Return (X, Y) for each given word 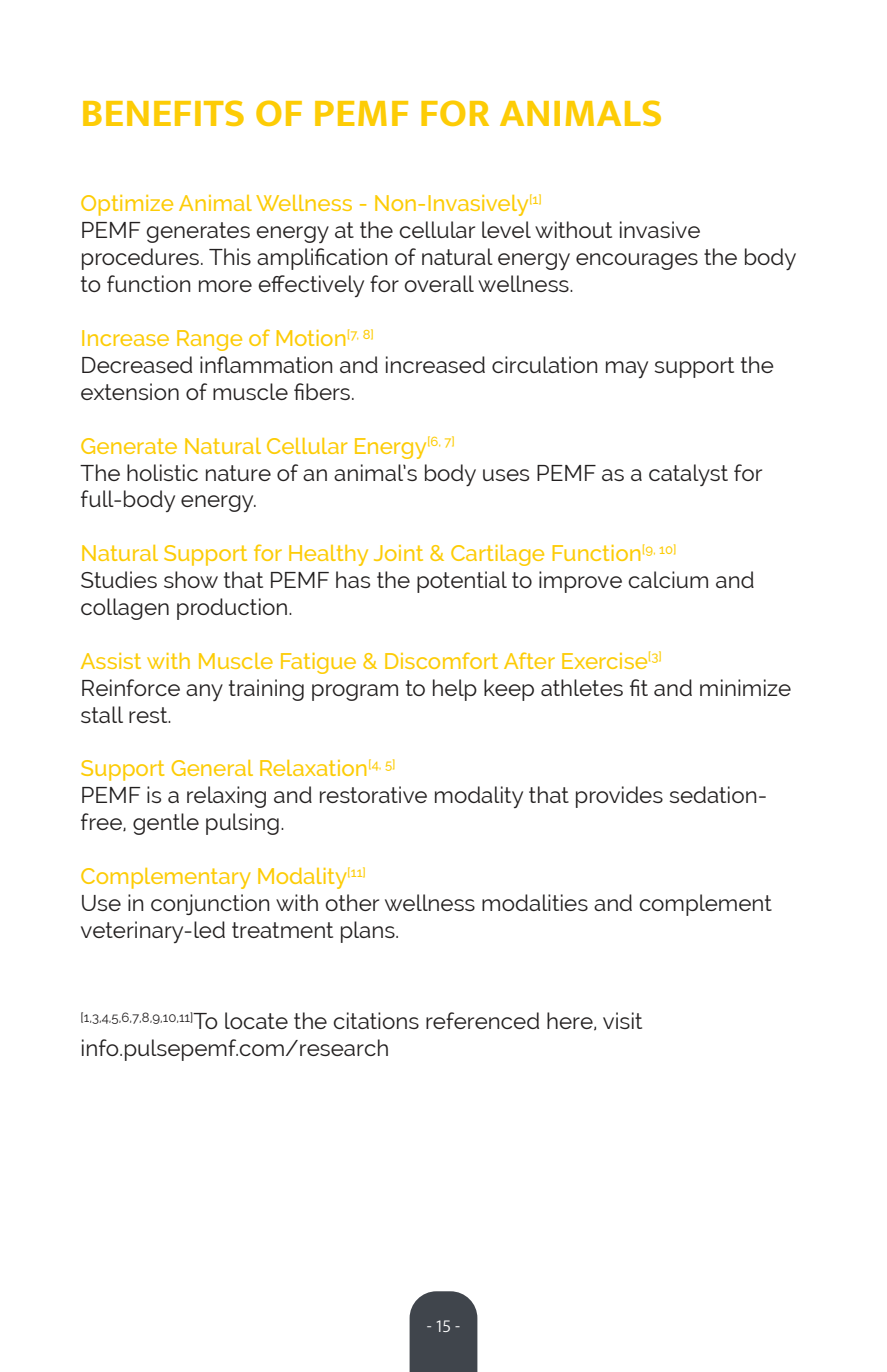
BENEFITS (163, 113)
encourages (637, 261)
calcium (668, 579)
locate (256, 1020)
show (191, 579)
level (506, 229)
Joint (398, 553)
